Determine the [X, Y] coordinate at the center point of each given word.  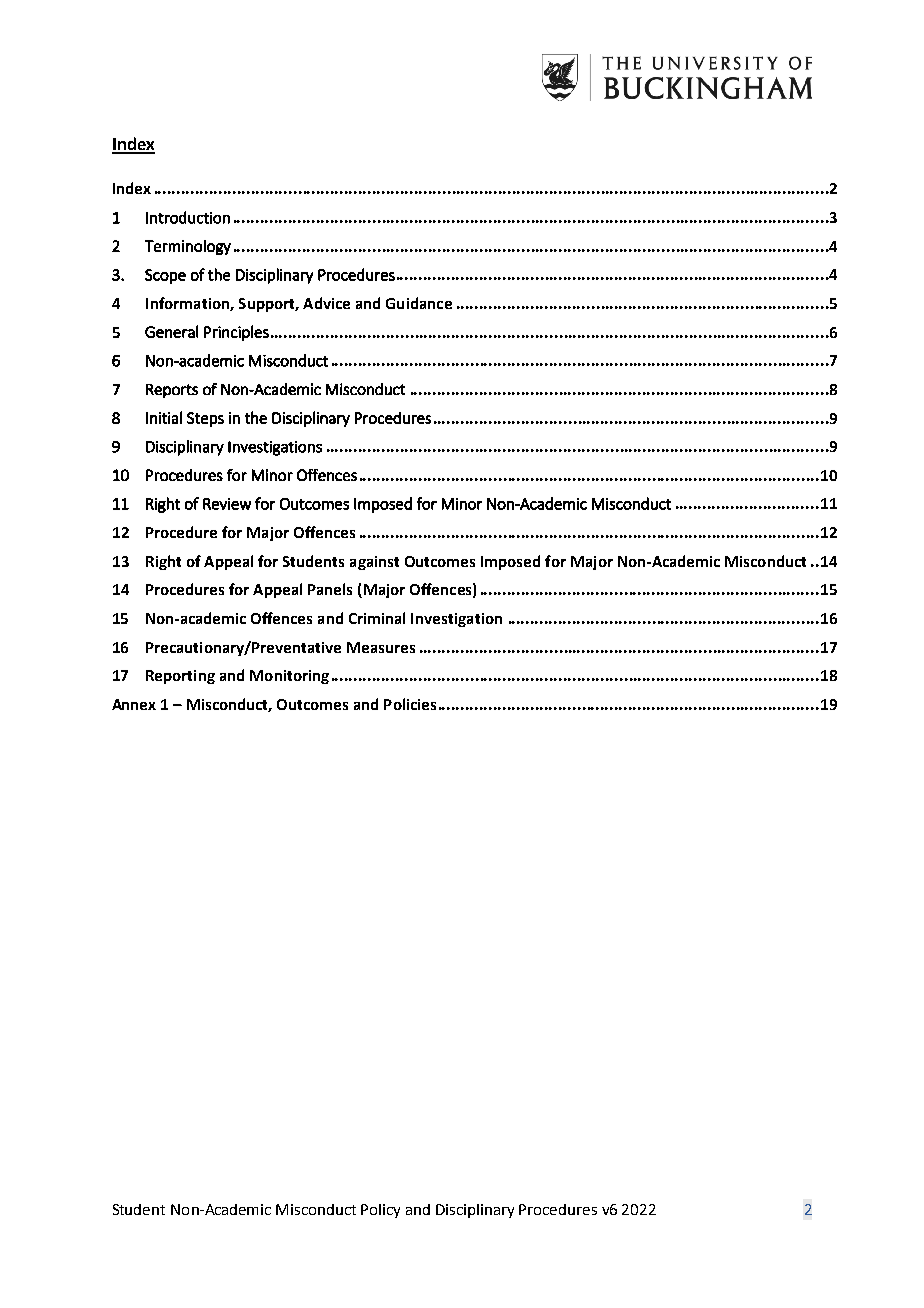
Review [227, 504]
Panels [330, 589]
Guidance [419, 303]
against [374, 563]
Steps [205, 419]
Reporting [180, 677]
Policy [380, 1211]
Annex [134, 704]
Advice [326, 303]
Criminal [377, 618]
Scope [165, 276]
